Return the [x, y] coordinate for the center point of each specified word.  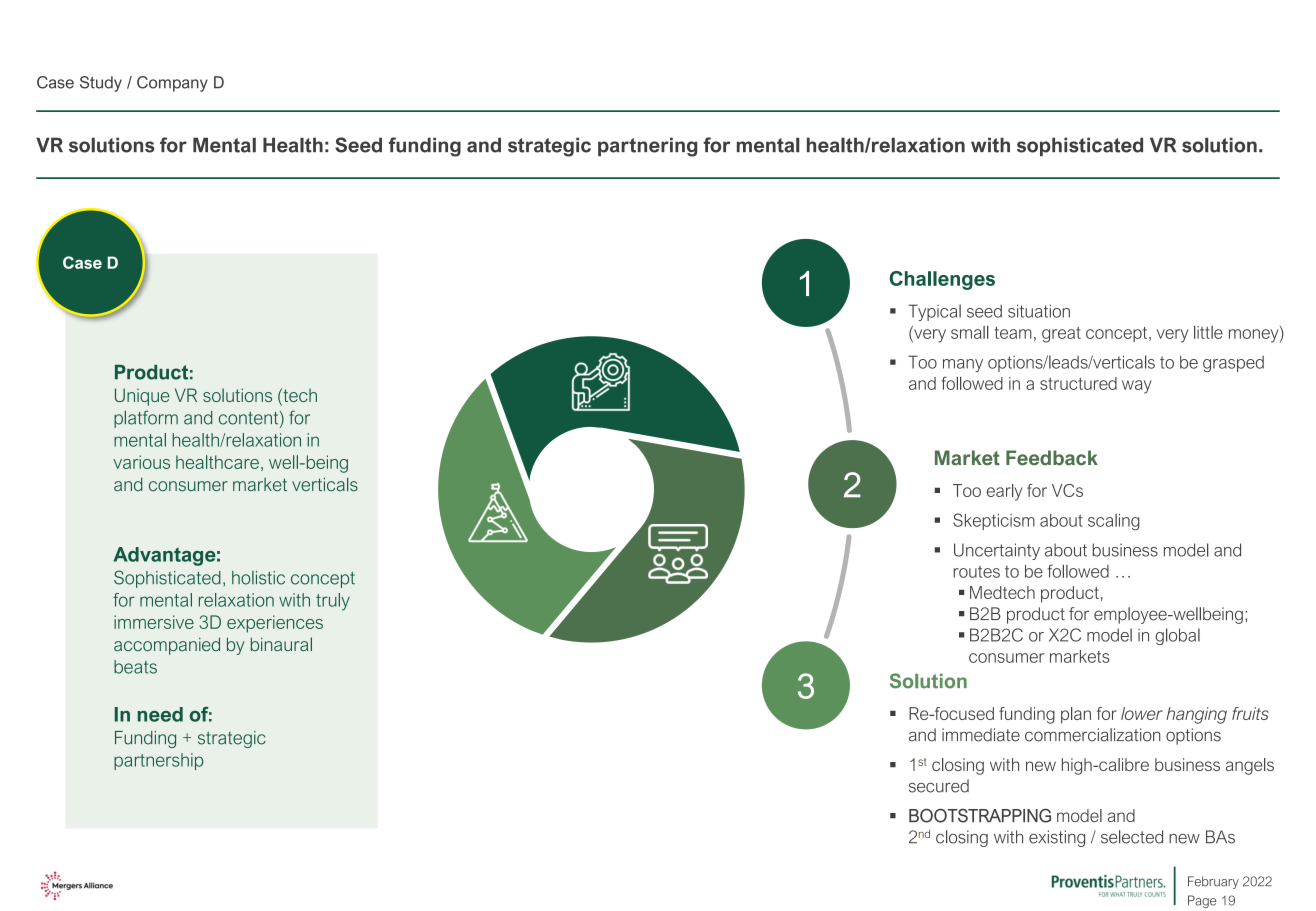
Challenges [942, 280]
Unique [142, 397]
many [963, 365]
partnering [647, 147]
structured [1078, 383]
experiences [275, 624]
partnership [158, 761]
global [1178, 636]
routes [977, 572]
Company [172, 84]
